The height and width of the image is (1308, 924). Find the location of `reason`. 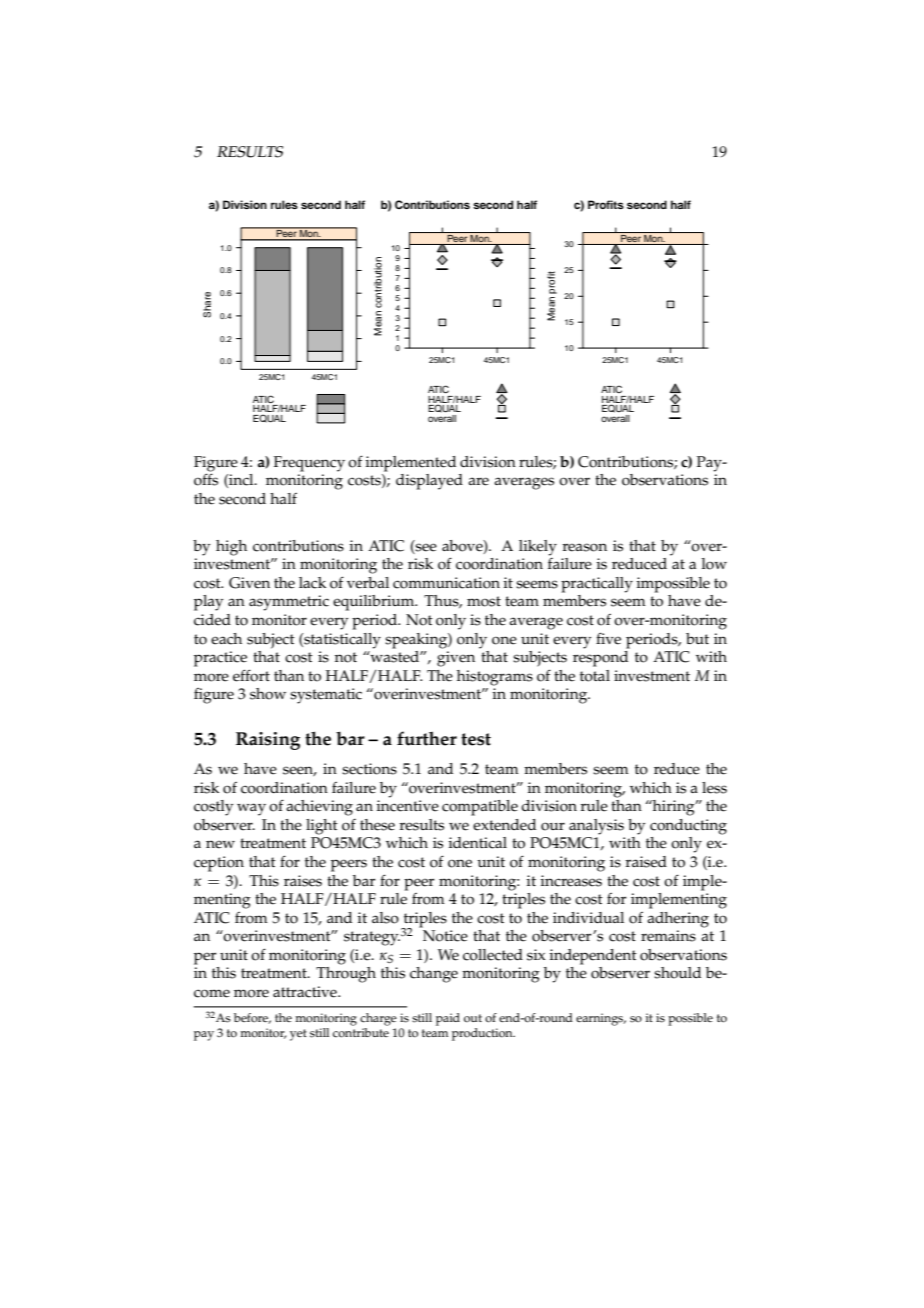

reason is located at coordinates (584, 547).
